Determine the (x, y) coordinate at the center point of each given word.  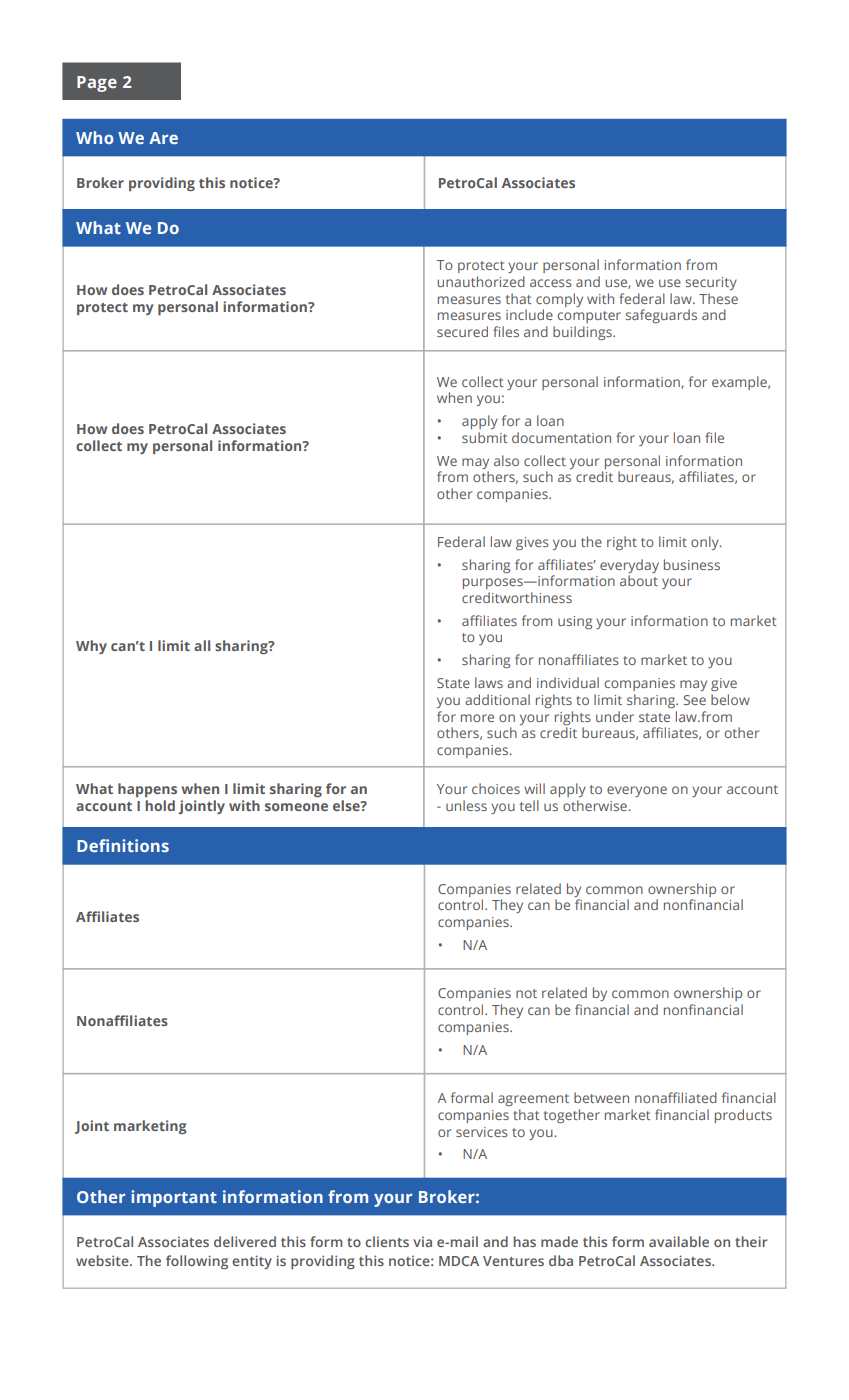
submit (484, 437)
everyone (637, 791)
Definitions (123, 845)
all (202, 645)
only (706, 543)
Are (163, 138)
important (174, 1198)
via (422, 1242)
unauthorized (481, 281)
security (711, 283)
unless (466, 805)
